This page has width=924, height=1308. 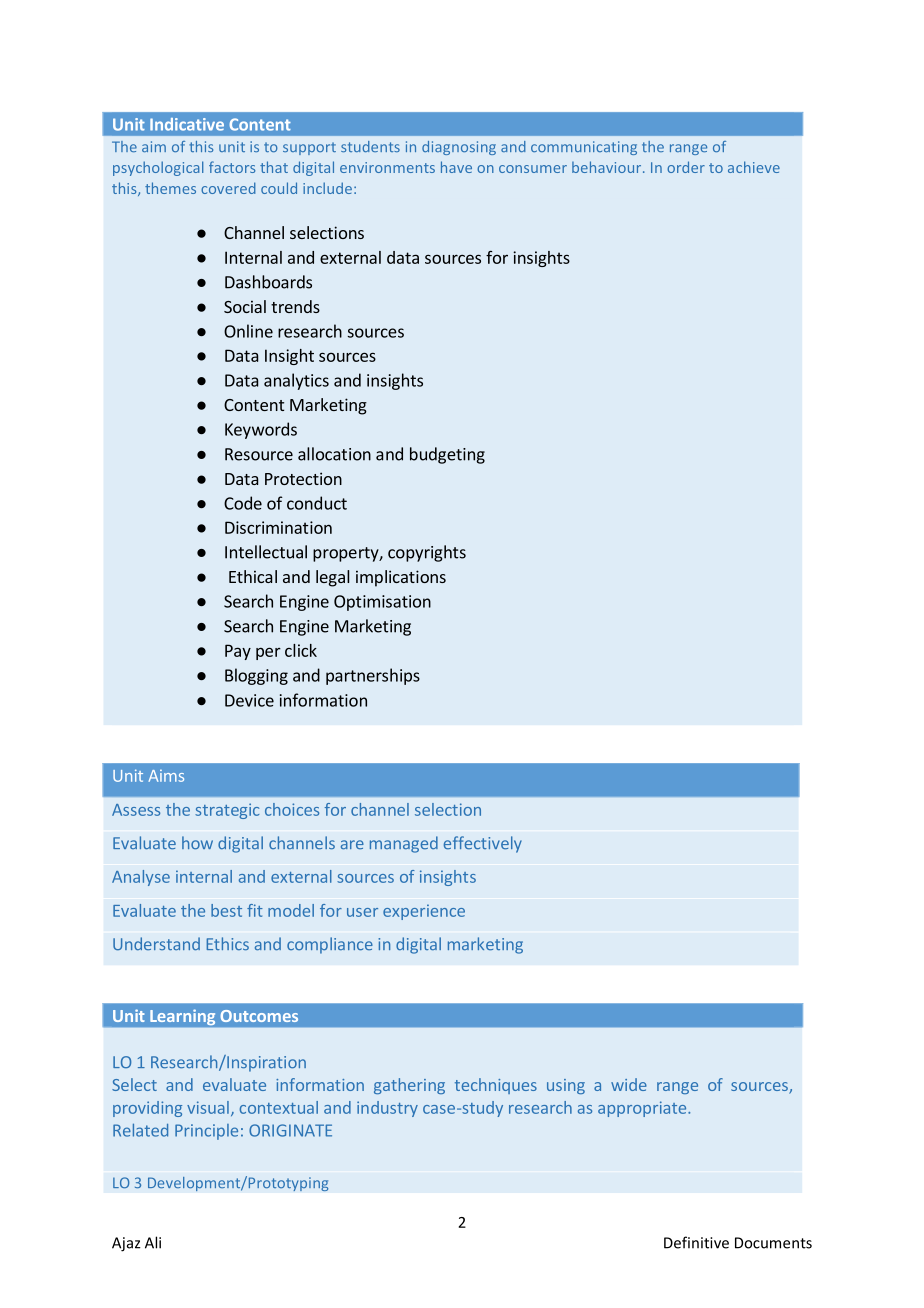 I want to click on factors, so click(x=232, y=167).
